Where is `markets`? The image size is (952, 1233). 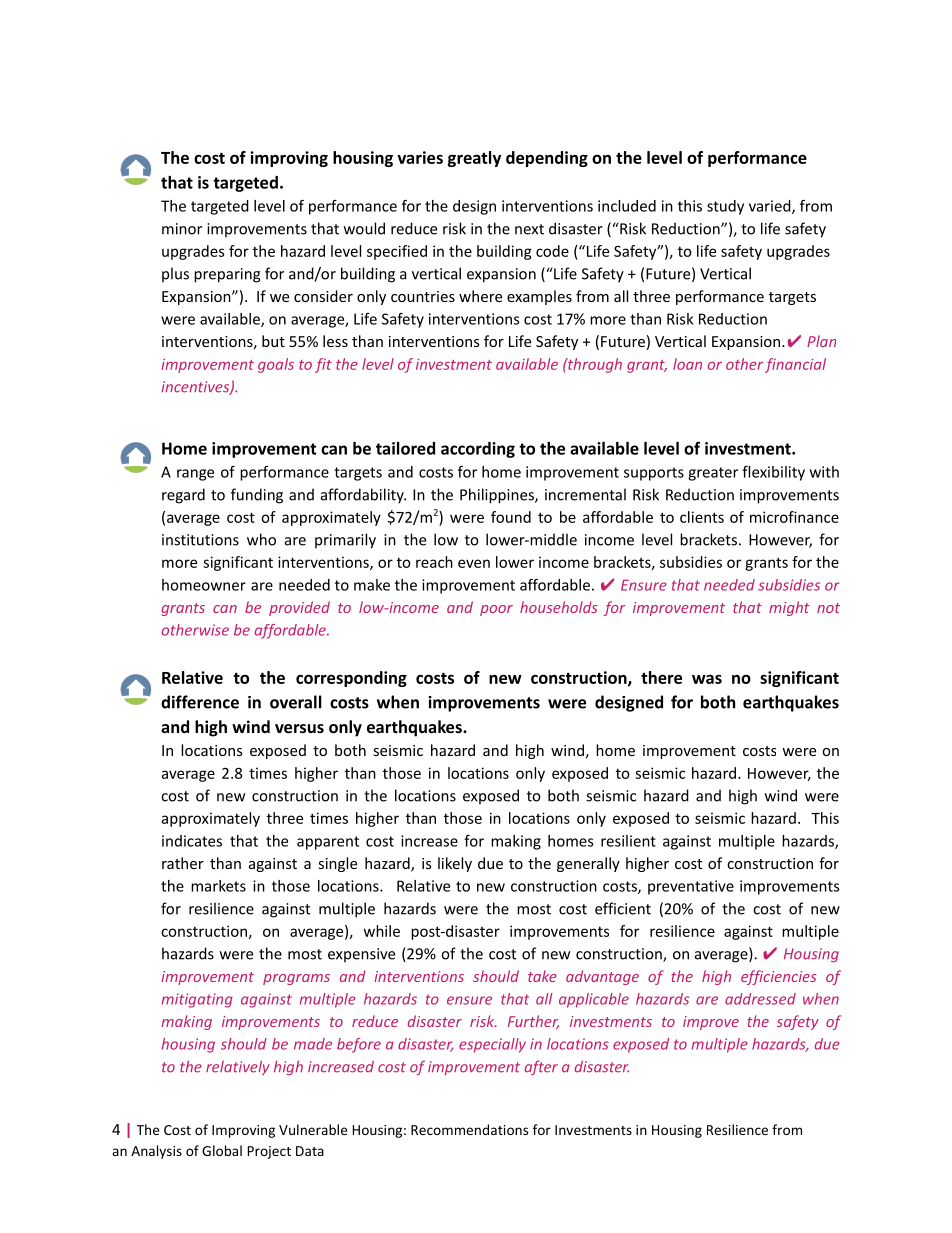 markets is located at coordinates (218, 886).
